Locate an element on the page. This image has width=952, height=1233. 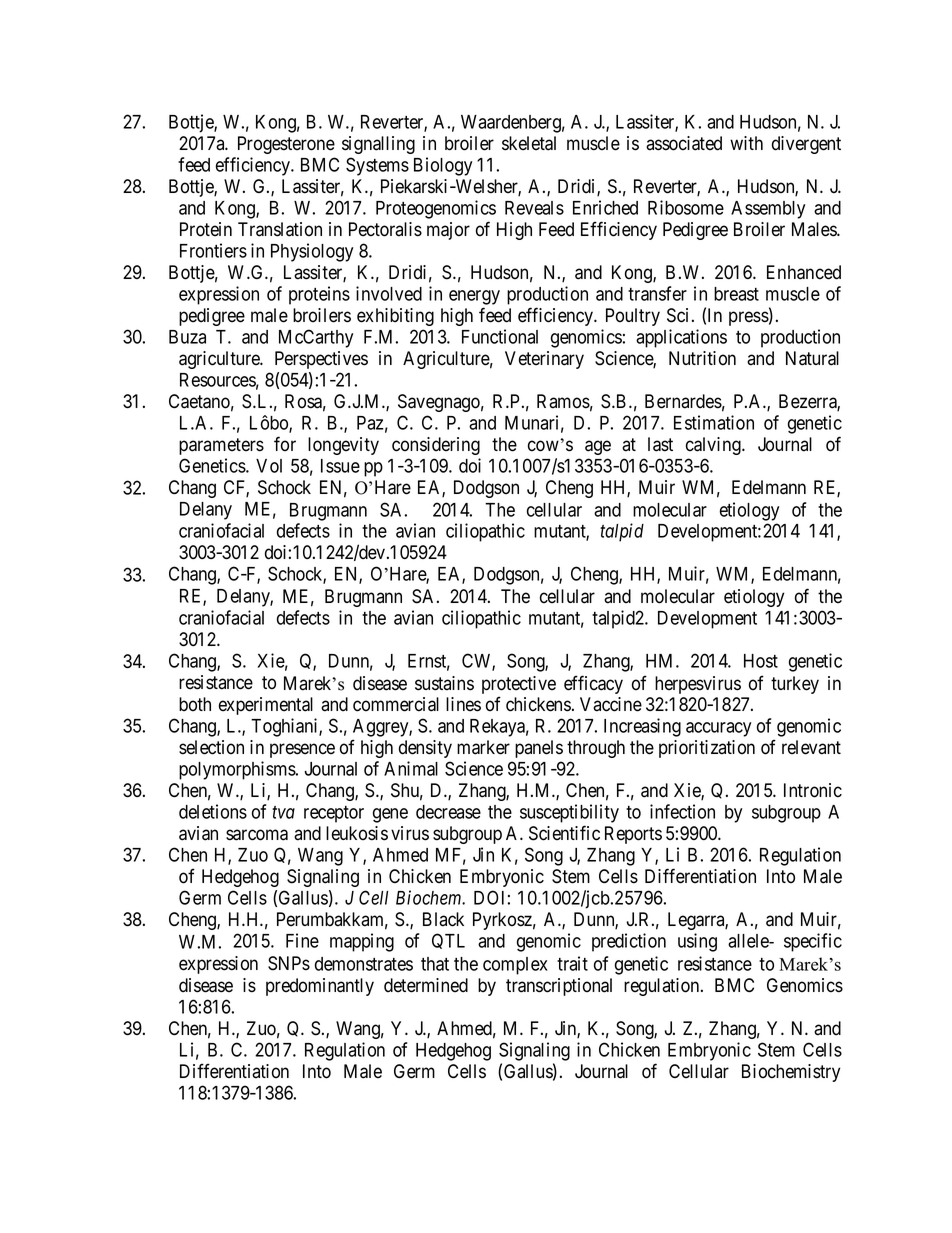
Host is located at coordinates (761, 661).
